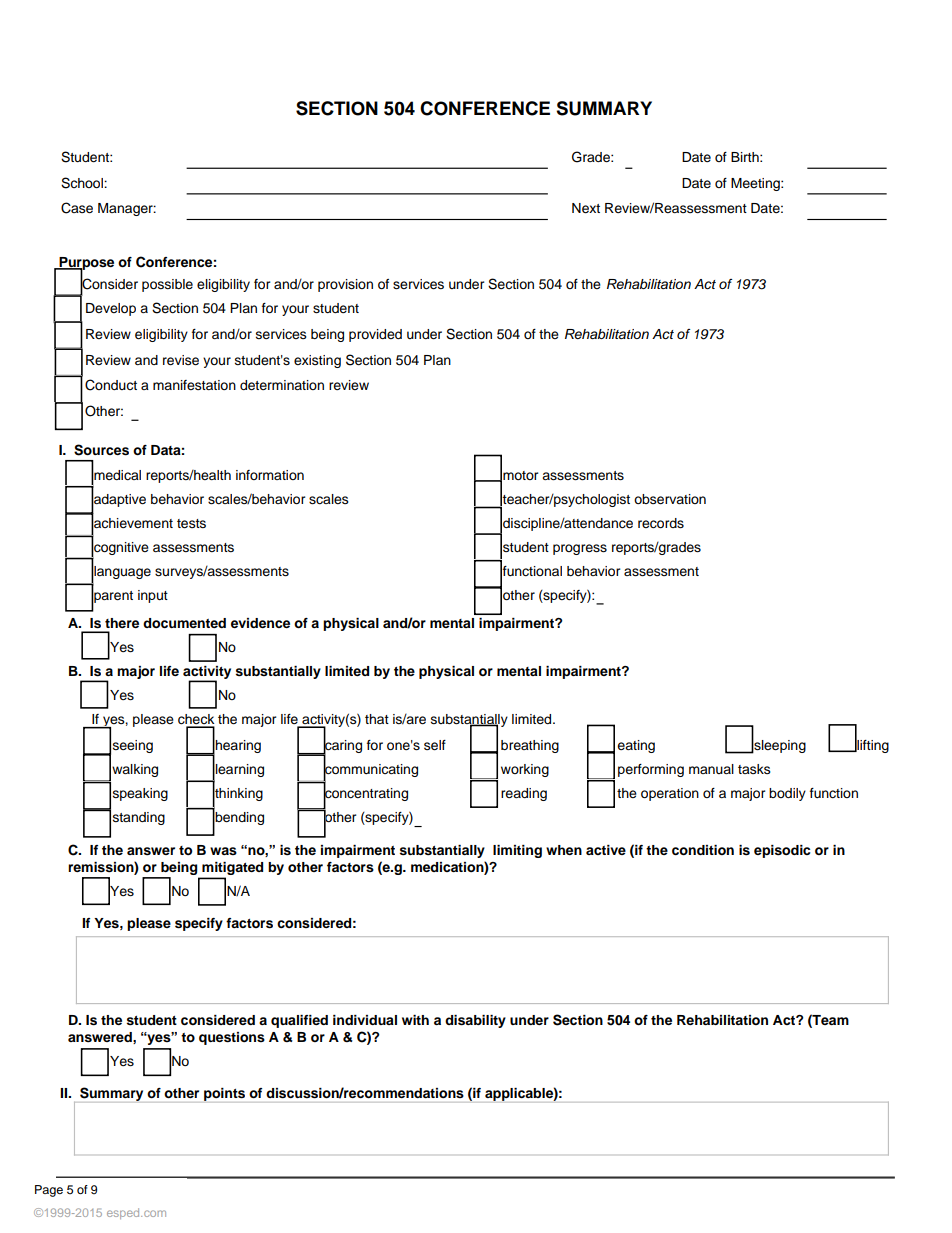 This screenshot has width=952, height=1233. Describe the element at coordinates (415, 1020) in the screenshot. I see `with` at that location.
